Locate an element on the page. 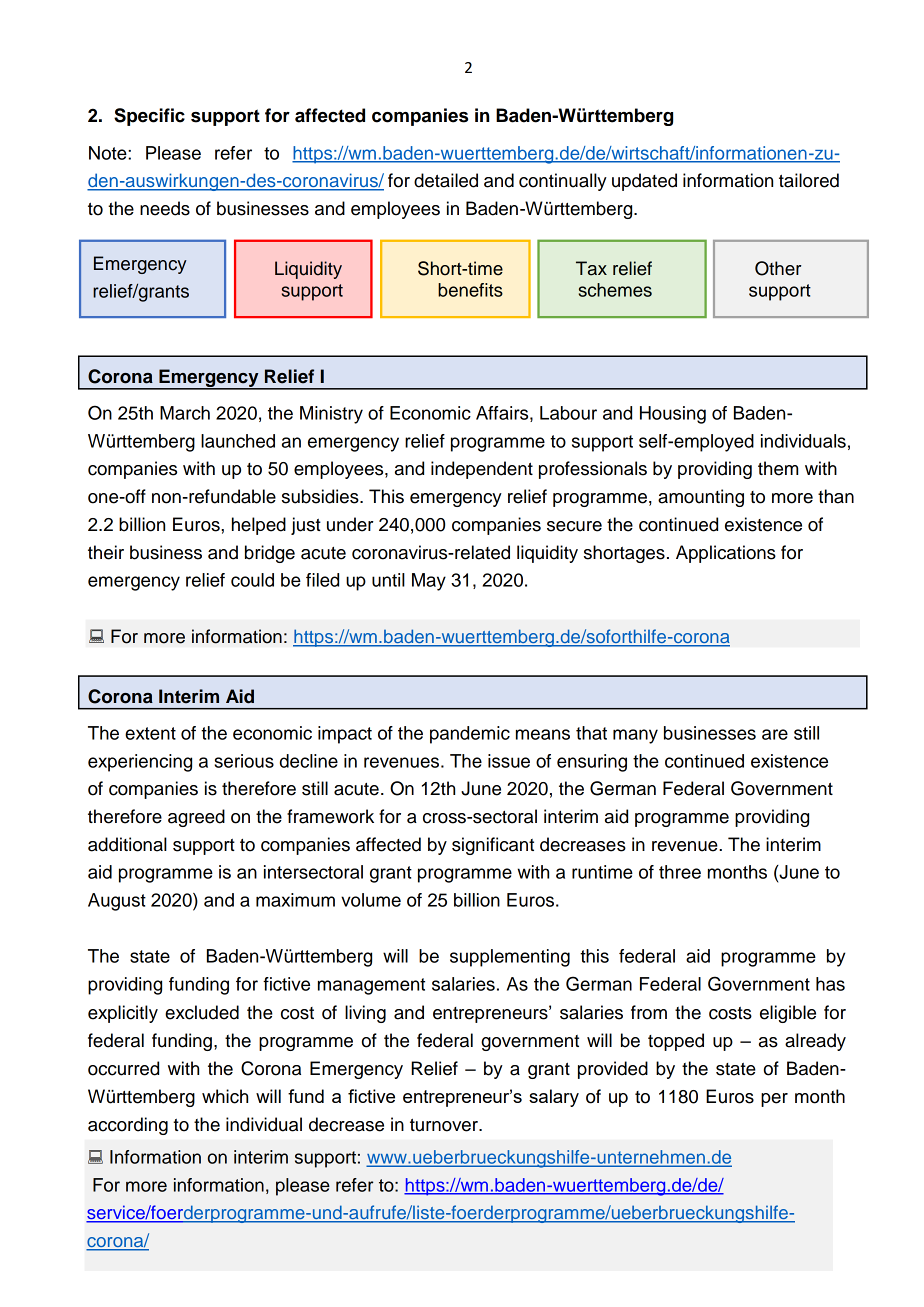 The image size is (924, 1307). them is located at coordinates (778, 468).
